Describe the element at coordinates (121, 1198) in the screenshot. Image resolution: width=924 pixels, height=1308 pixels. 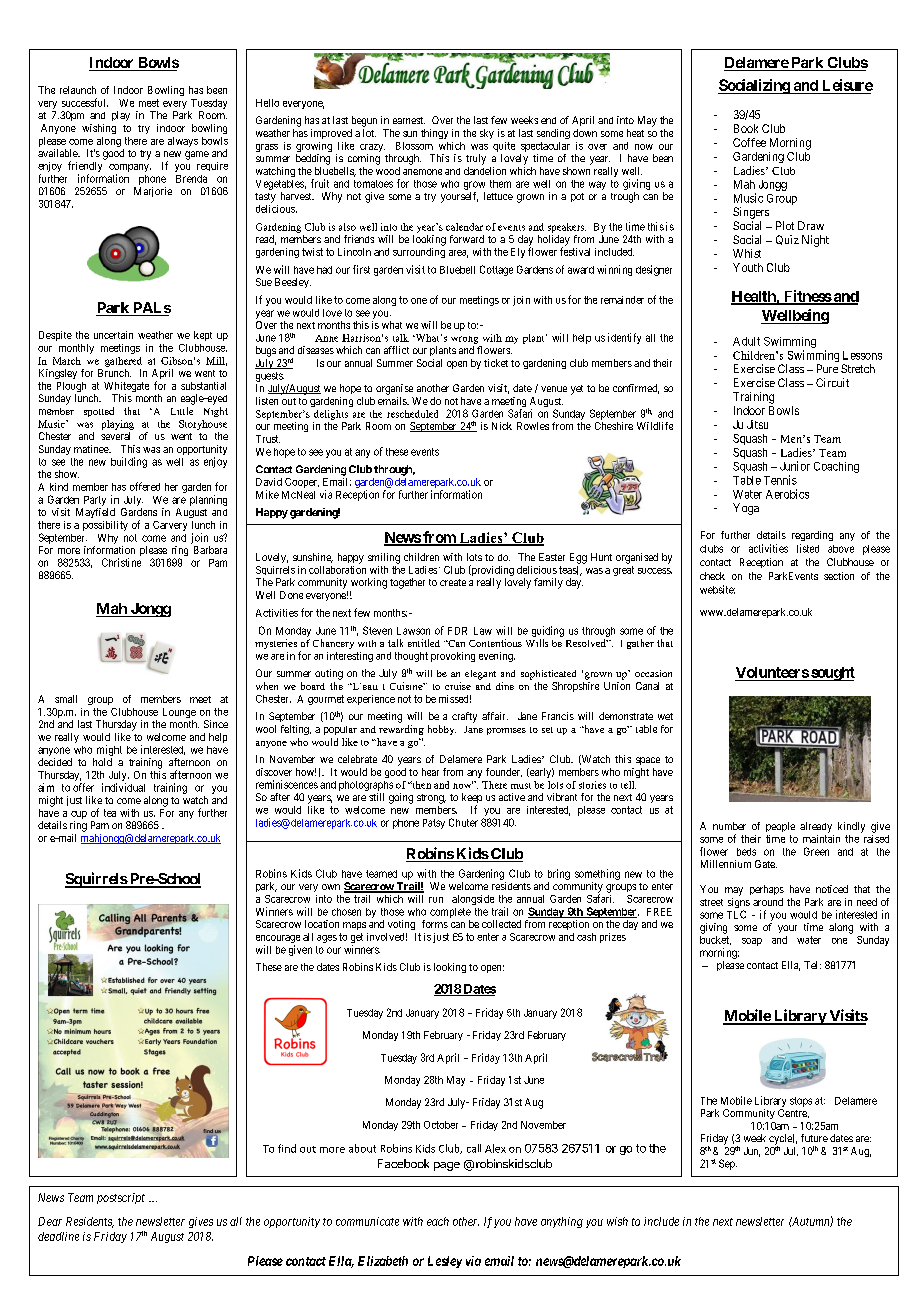
I see `postscript` at that location.
